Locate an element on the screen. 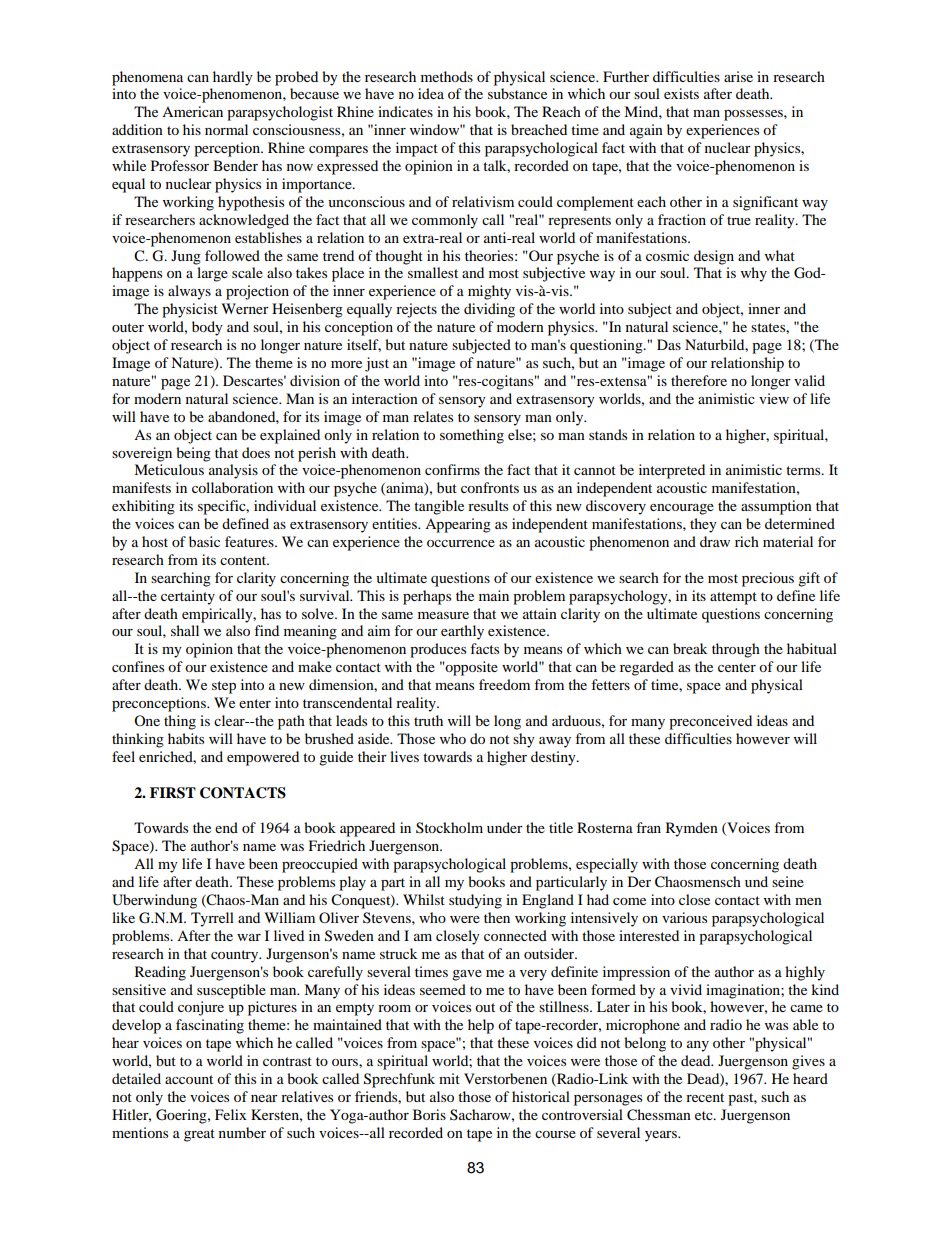  view is located at coordinates (774, 398).
